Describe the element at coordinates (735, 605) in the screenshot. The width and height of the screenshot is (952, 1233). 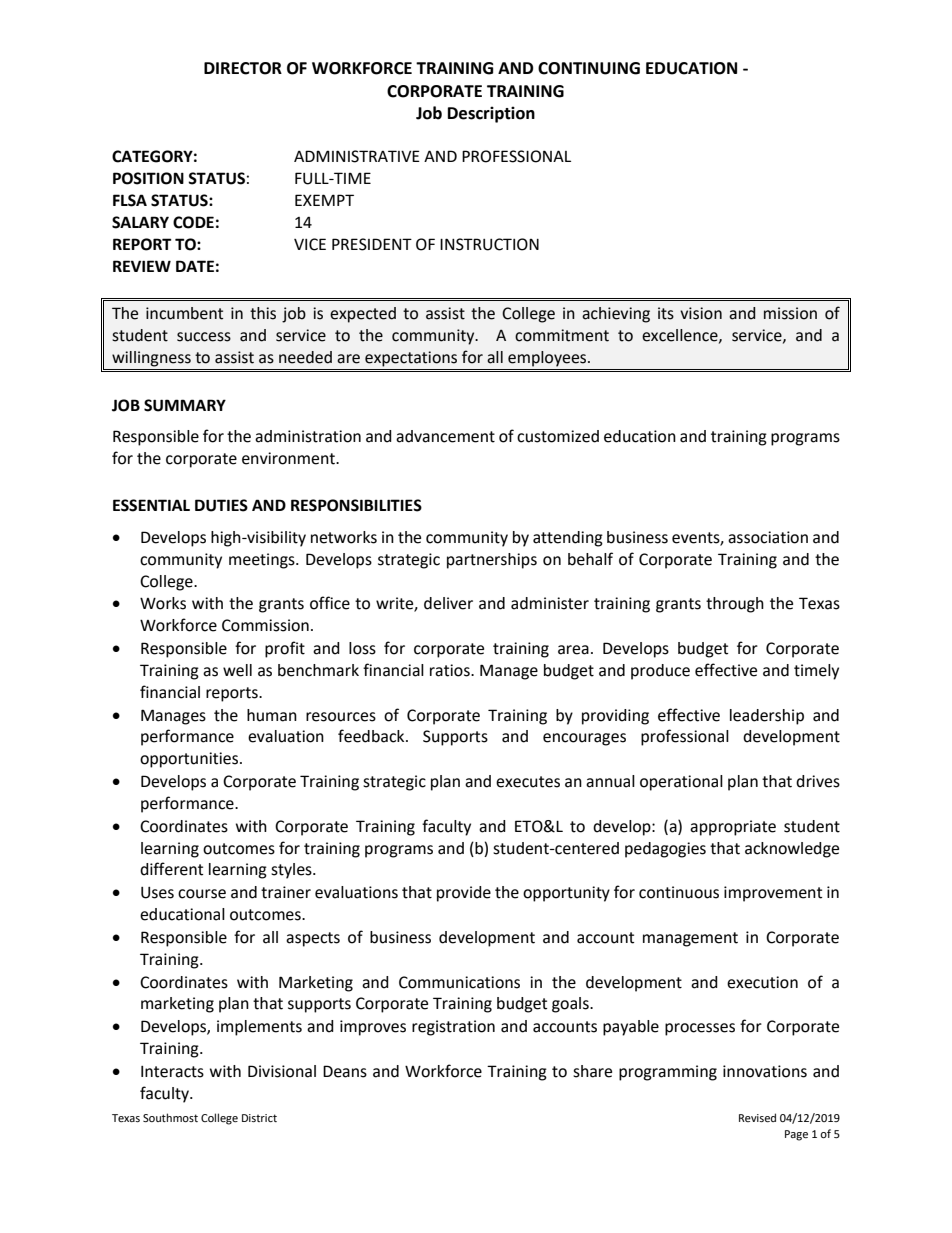
I see `through` at that location.
